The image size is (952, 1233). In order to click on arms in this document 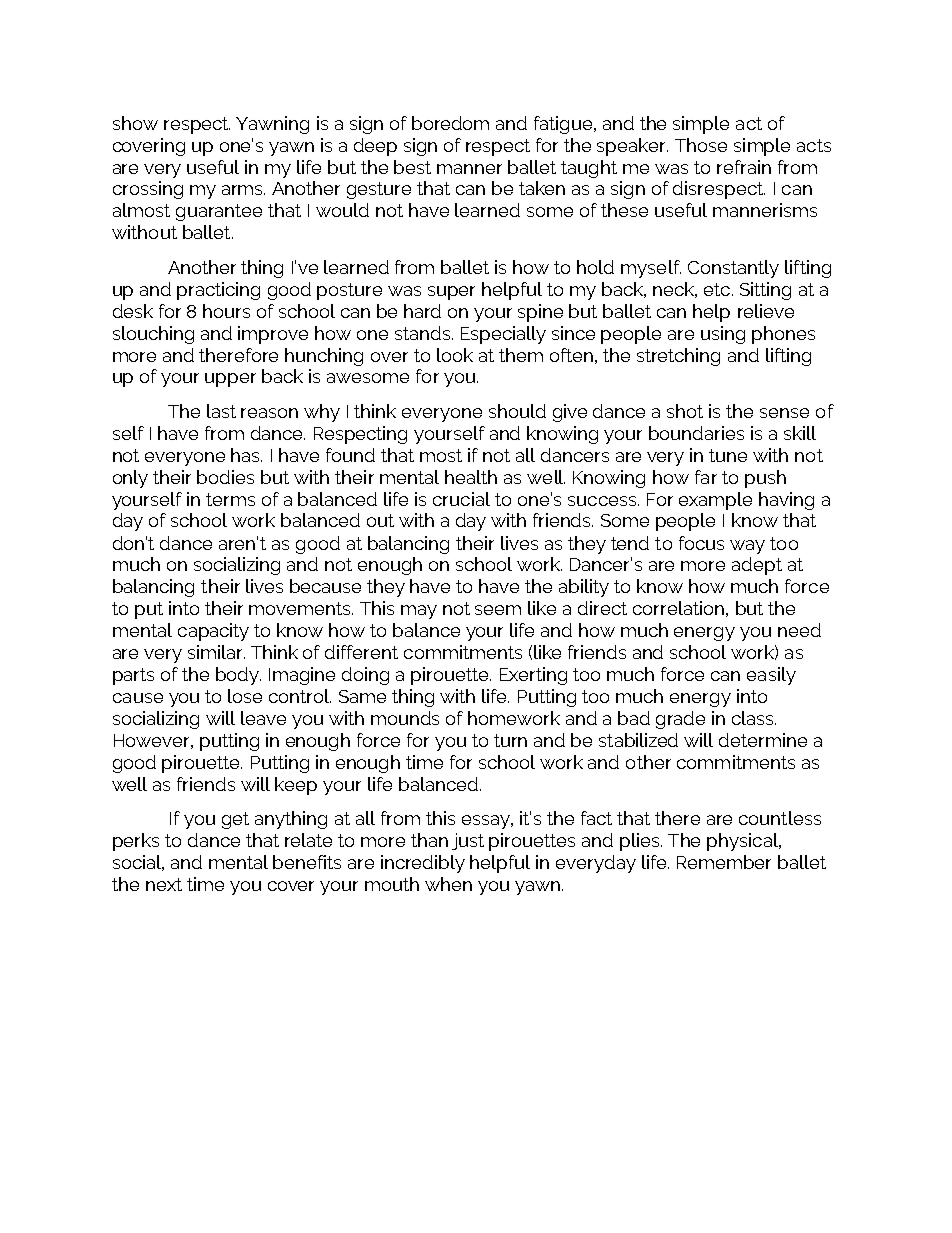, I will do `click(243, 190)`.
